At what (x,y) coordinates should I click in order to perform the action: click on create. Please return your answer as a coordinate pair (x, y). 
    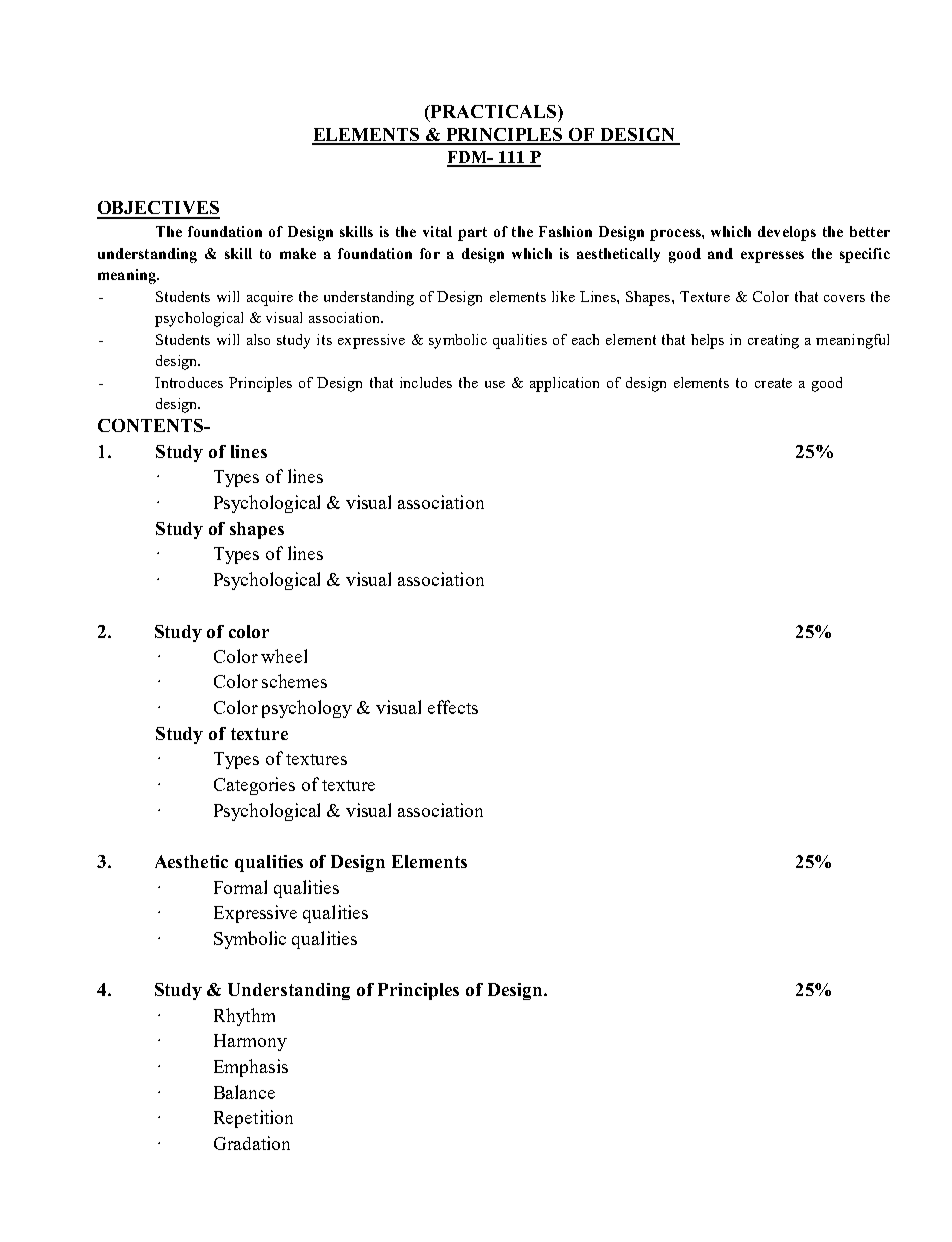
    Looking at the image, I should click on (773, 383).
